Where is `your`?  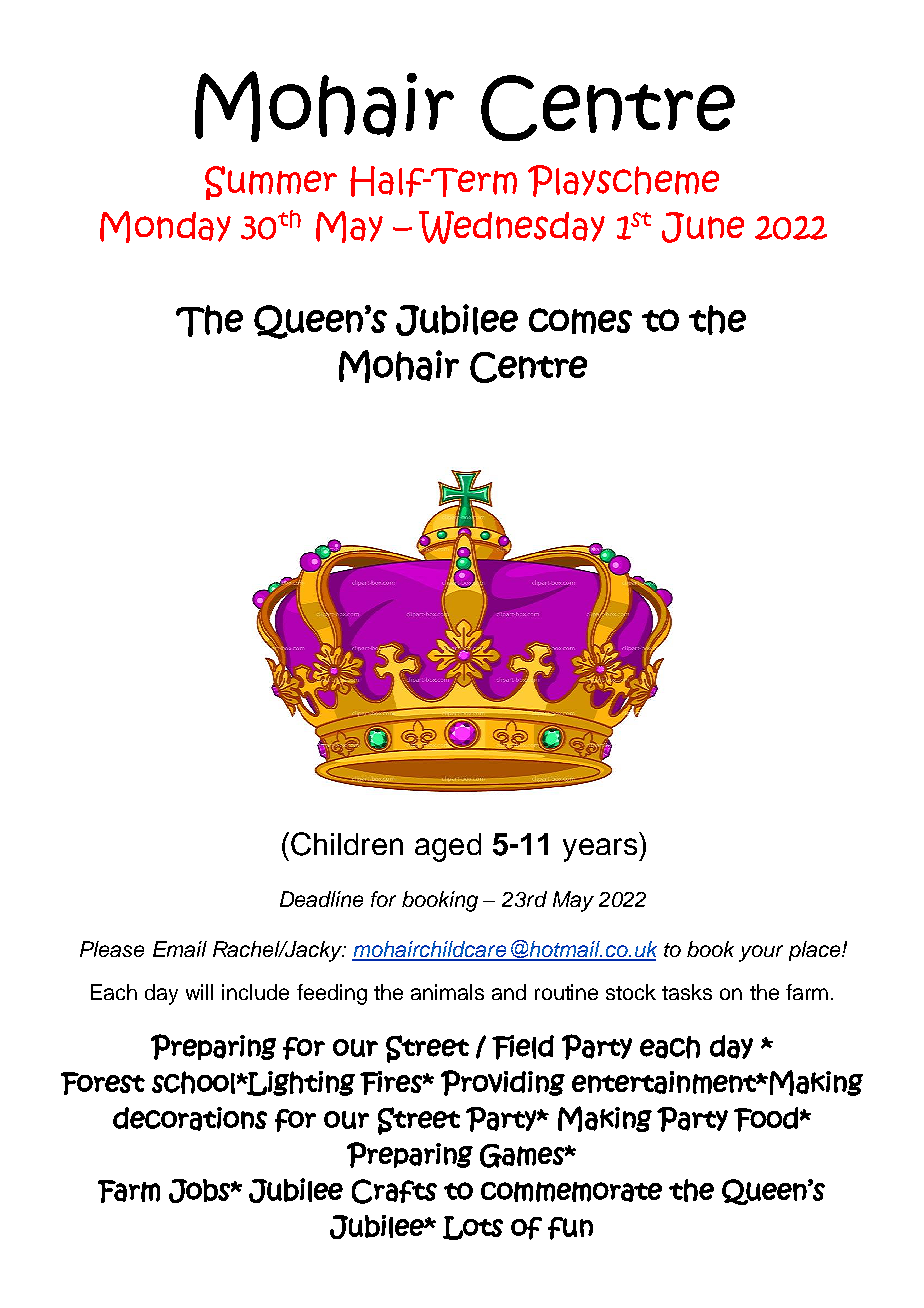 your is located at coordinates (761, 953).
